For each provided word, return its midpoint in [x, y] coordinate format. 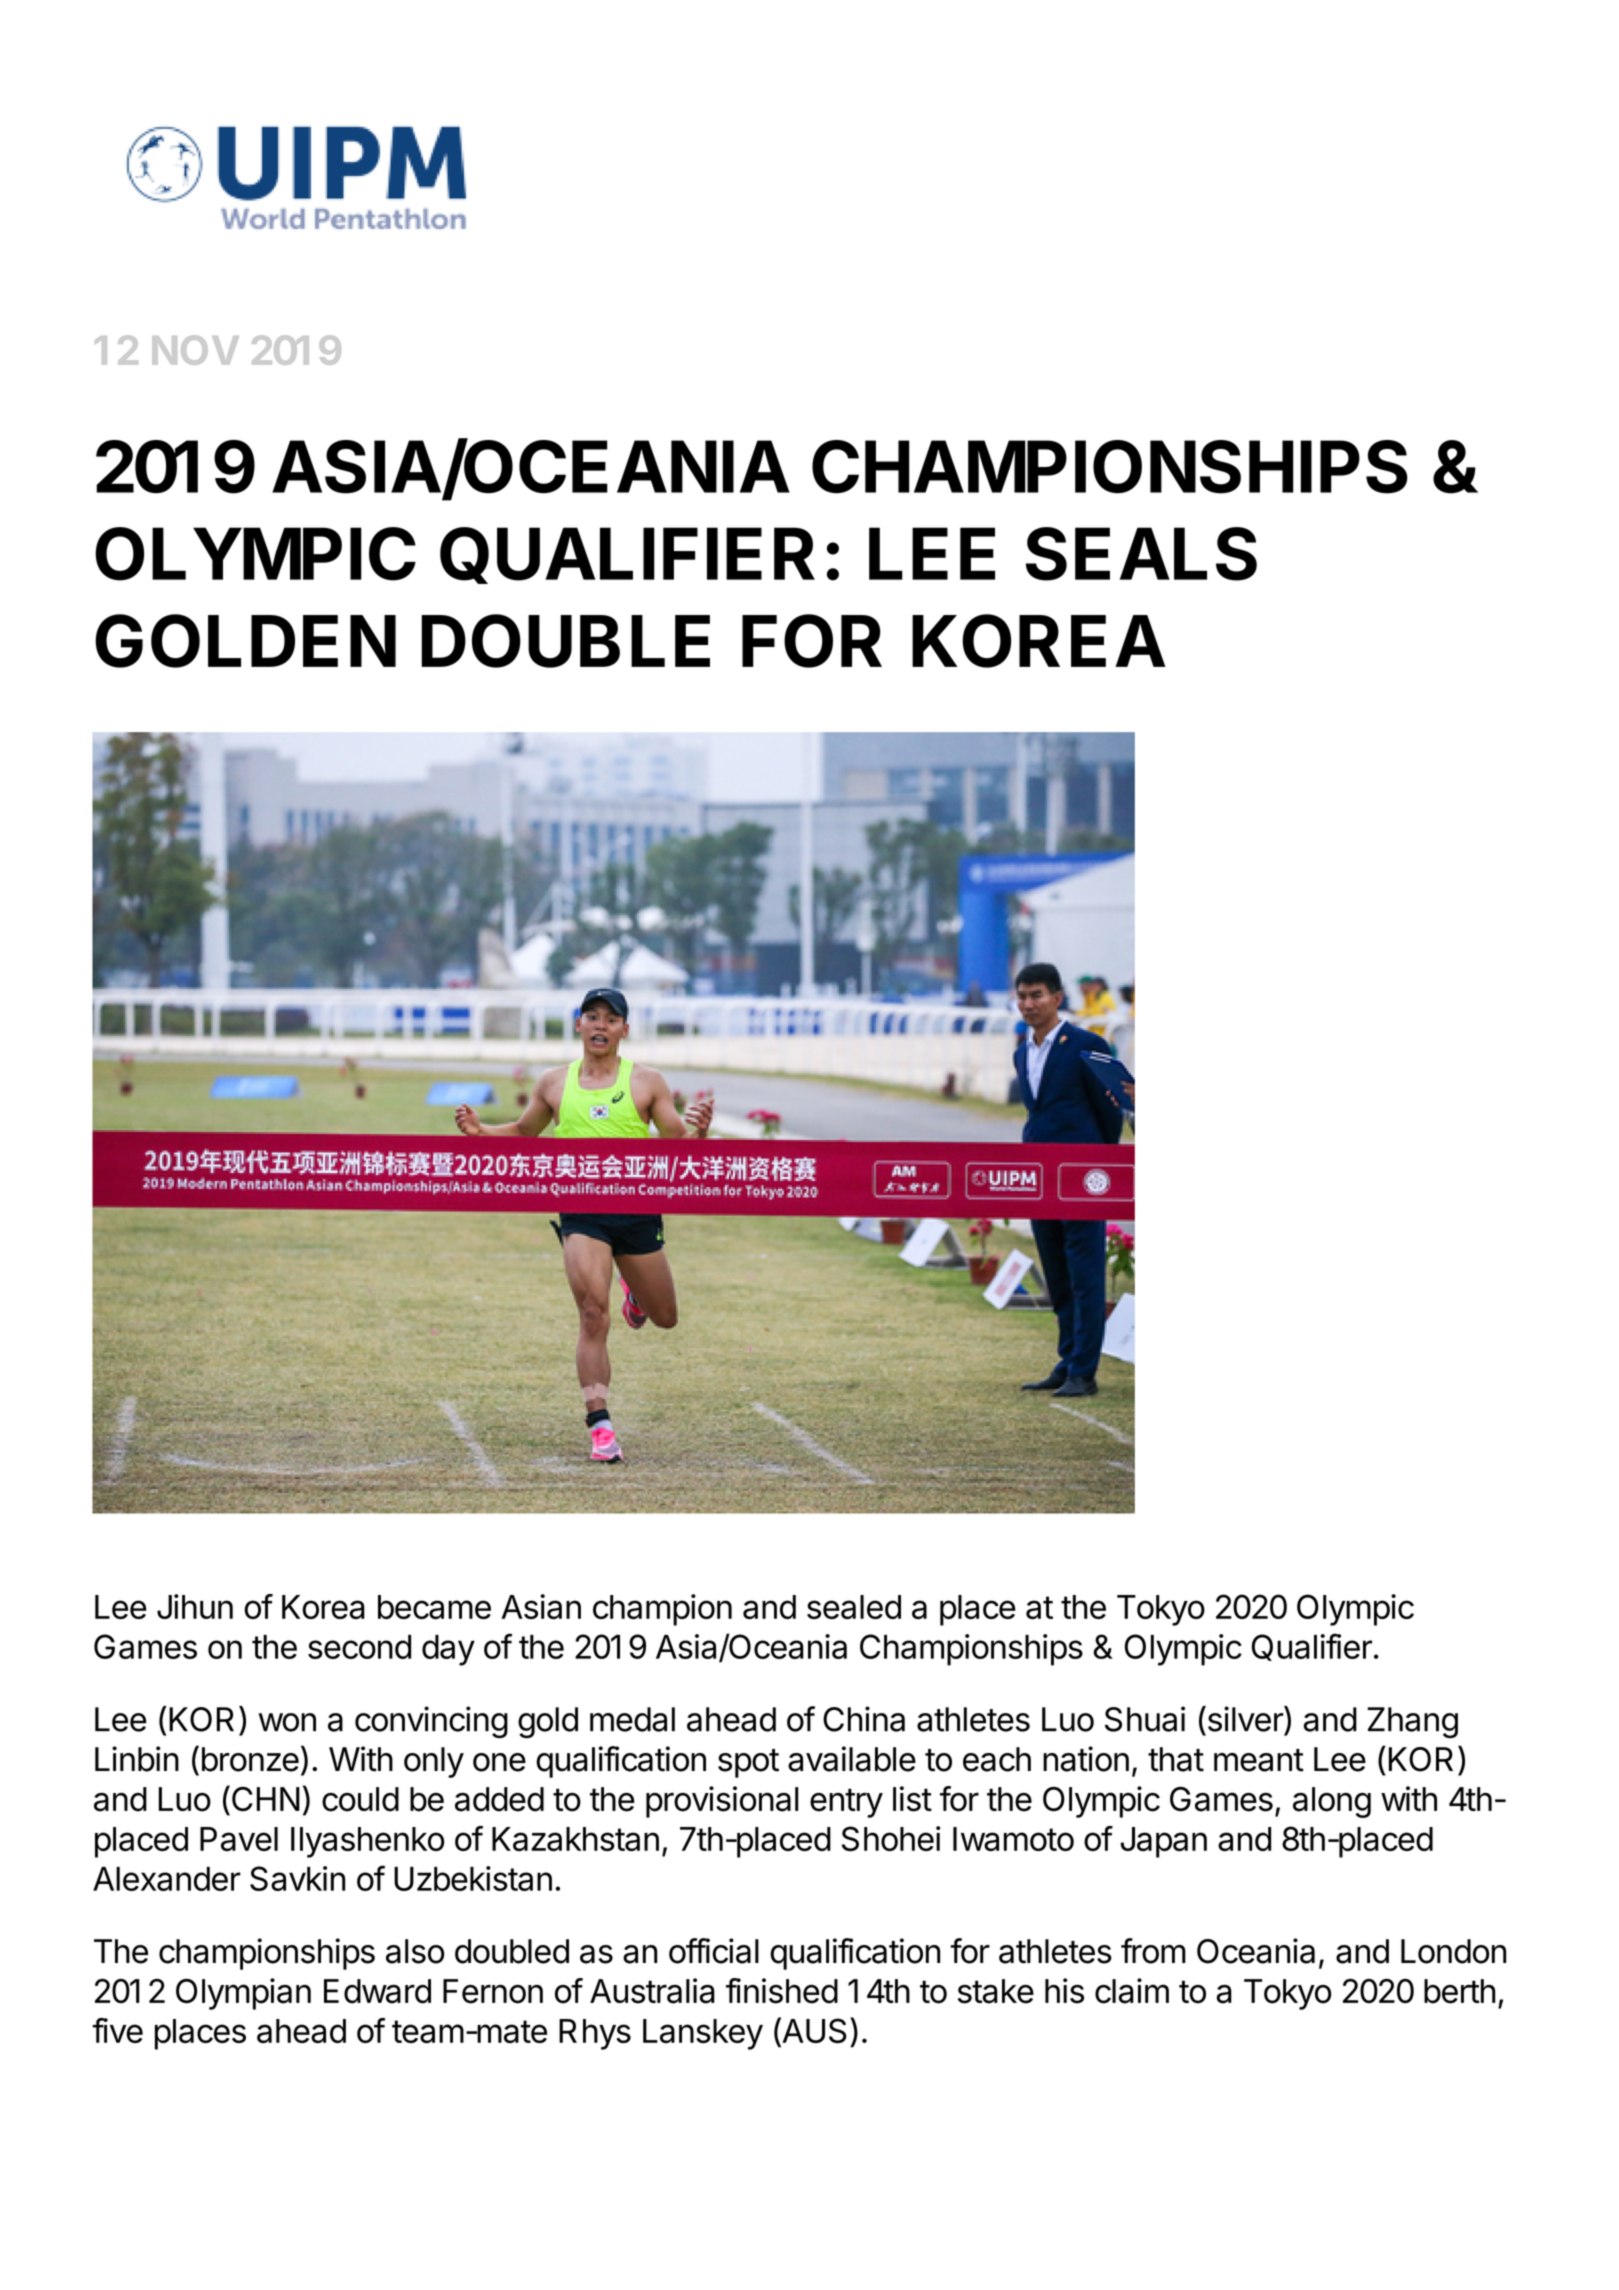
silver [1245, 1719]
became [434, 1607]
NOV [195, 350]
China [864, 1719]
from [1153, 1951]
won [287, 1722]
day [448, 1650]
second [359, 1647]
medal [632, 1719]
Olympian [243, 1994]
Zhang [1412, 1722]
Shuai [1145, 1719]
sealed [854, 1607]
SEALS [1141, 554]
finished [782, 1991]
